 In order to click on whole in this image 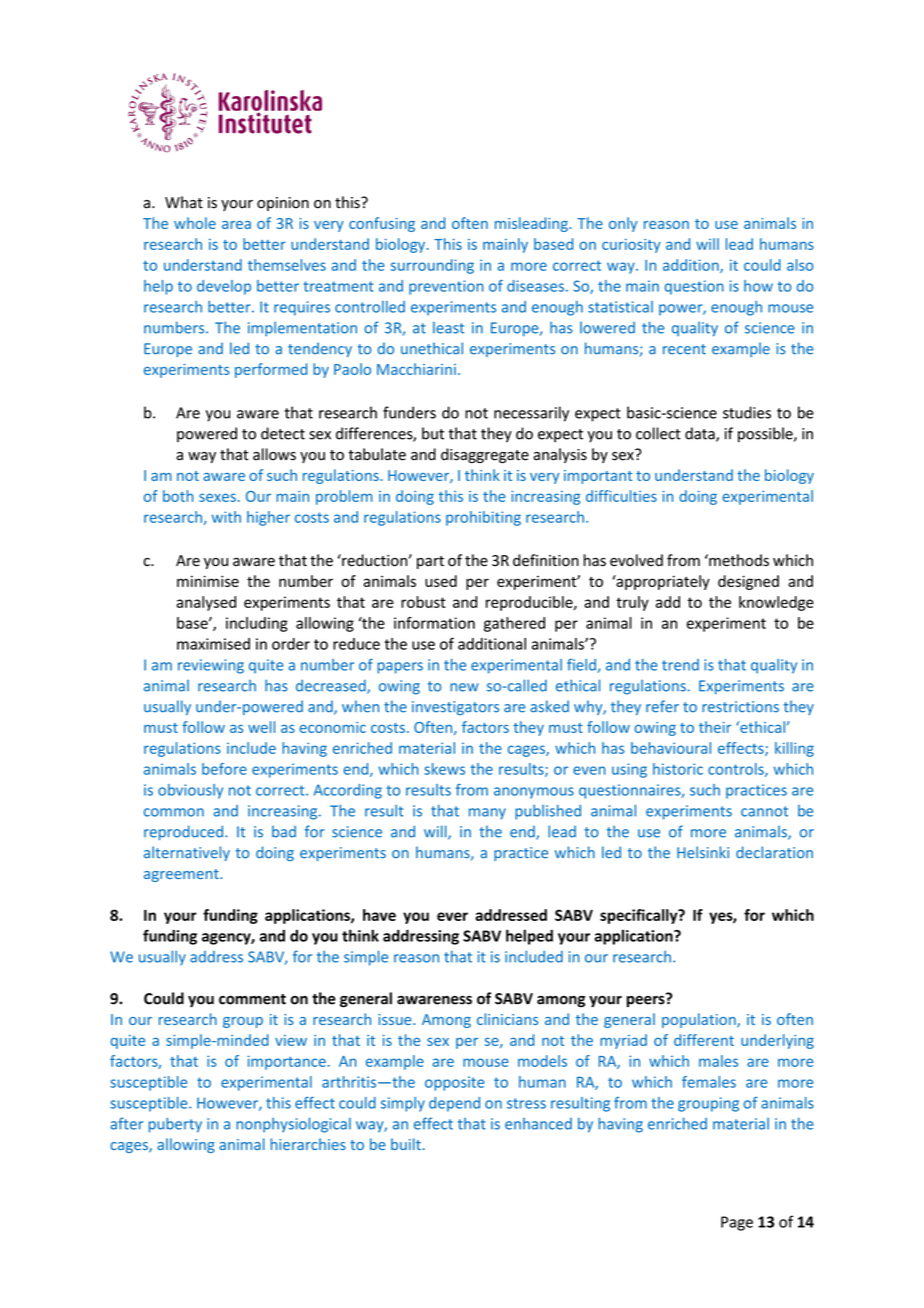, I will do `click(195, 223)`.
